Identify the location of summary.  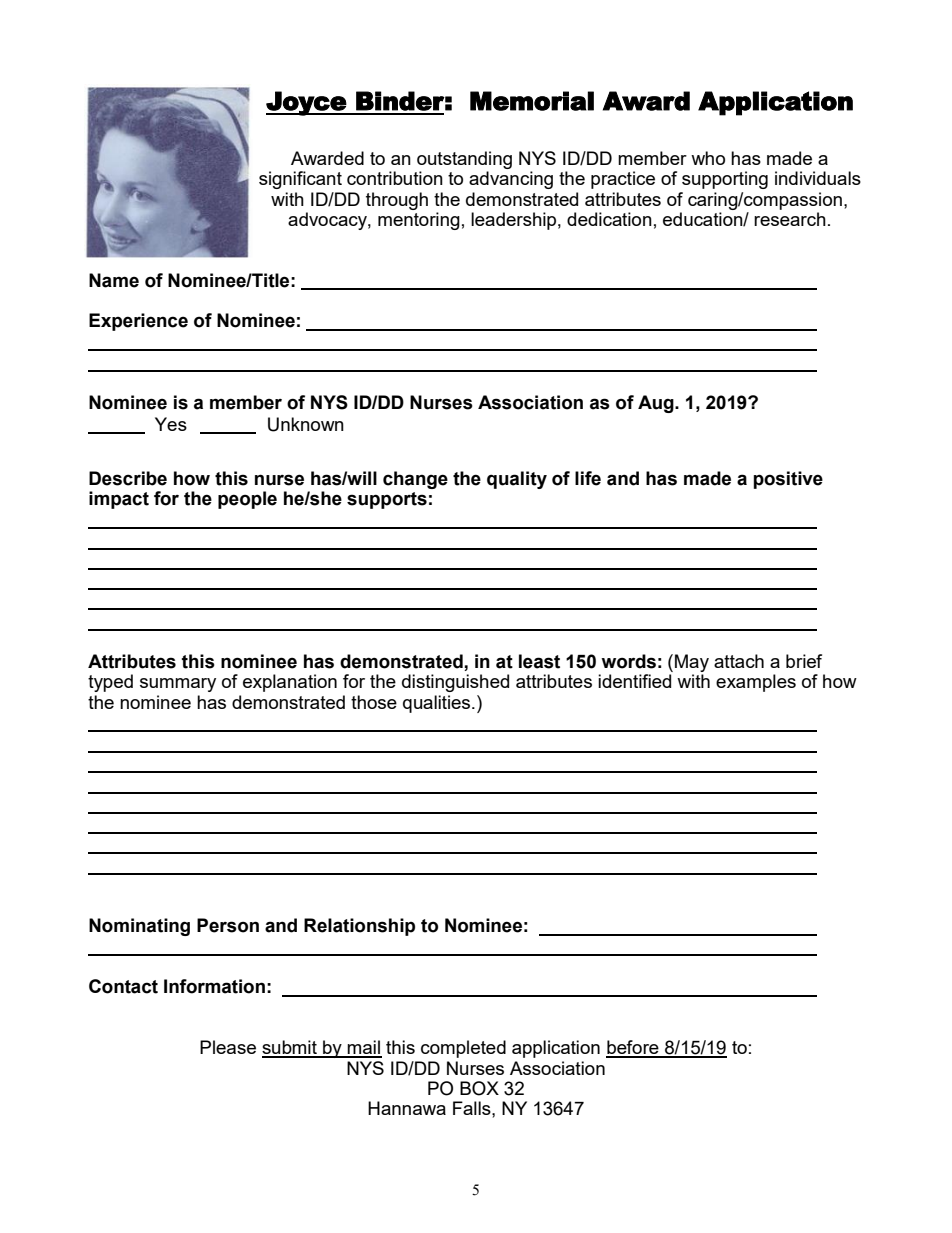
(178, 685).
